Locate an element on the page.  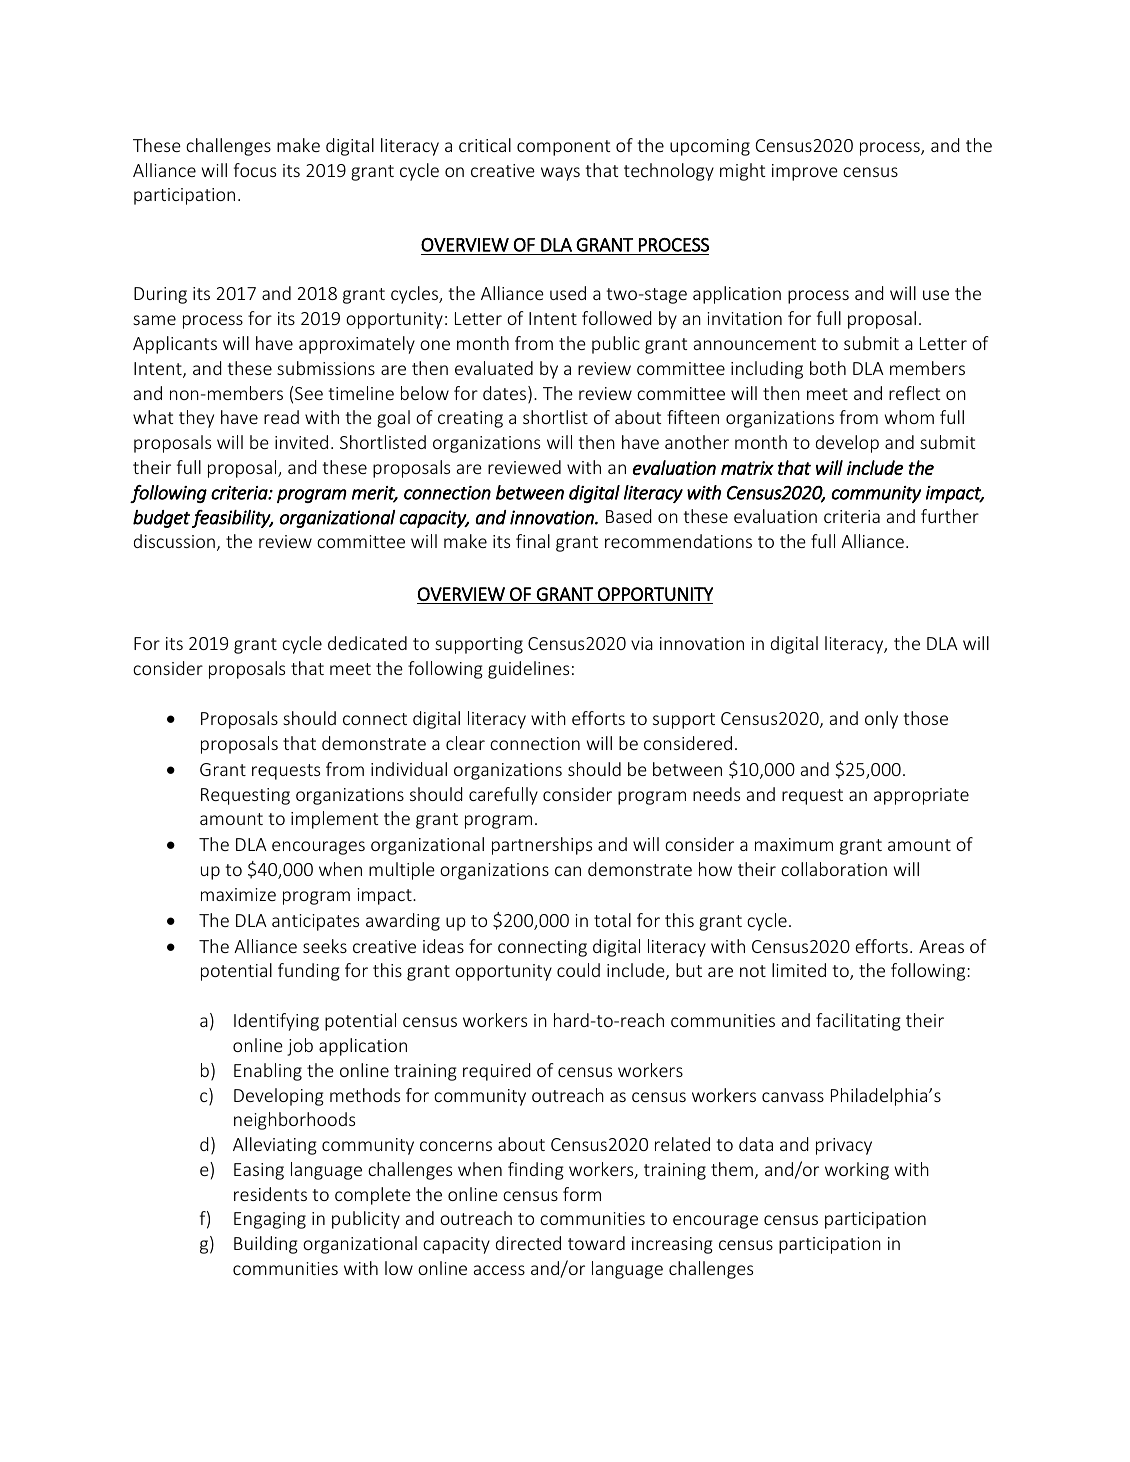
collaboration is located at coordinates (834, 869).
